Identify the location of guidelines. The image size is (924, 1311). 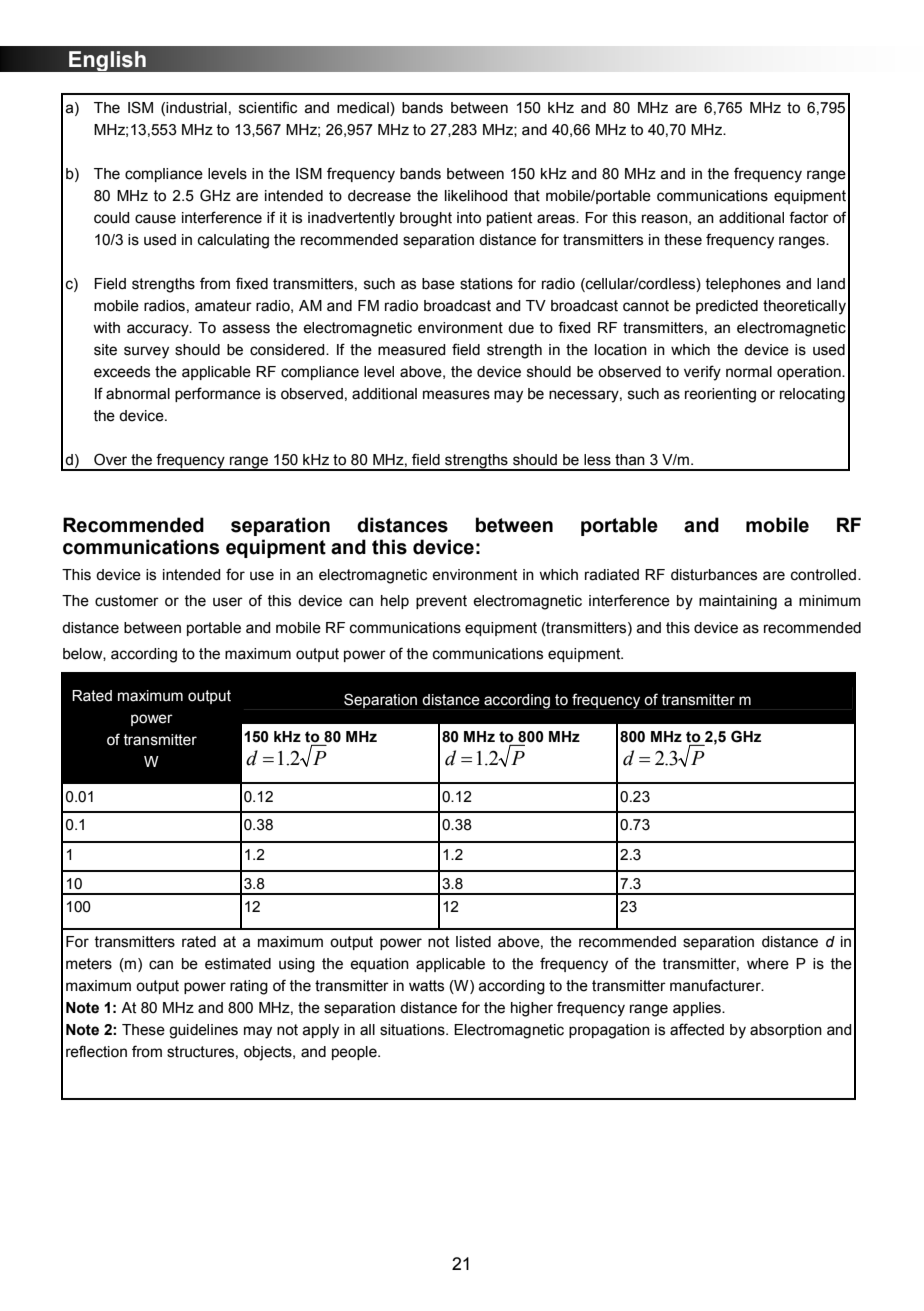
(203, 1031).
